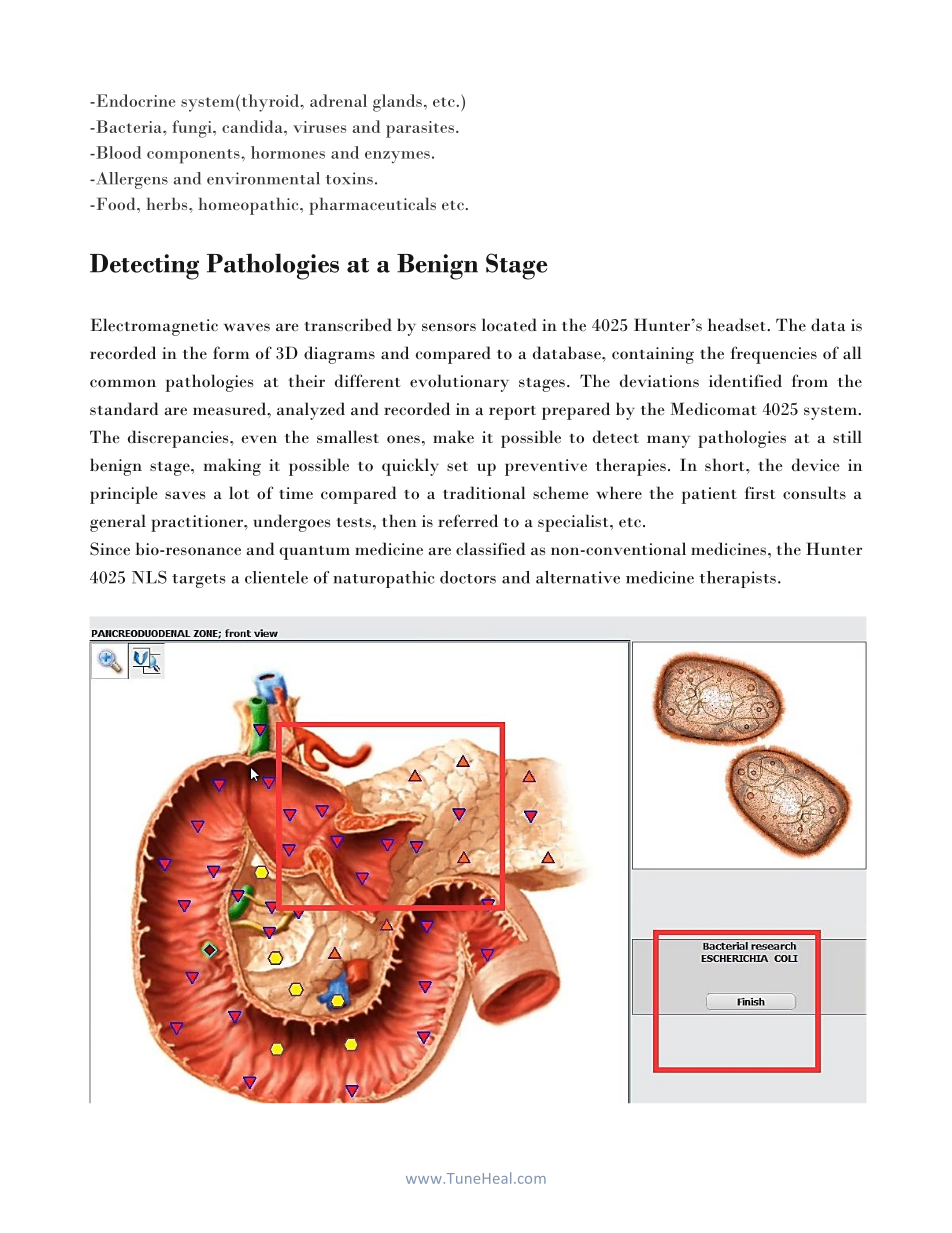  What do you see at coordinates (449, 327) in the screenshot?
I see `sensors` at bounding box center [449, 327].
